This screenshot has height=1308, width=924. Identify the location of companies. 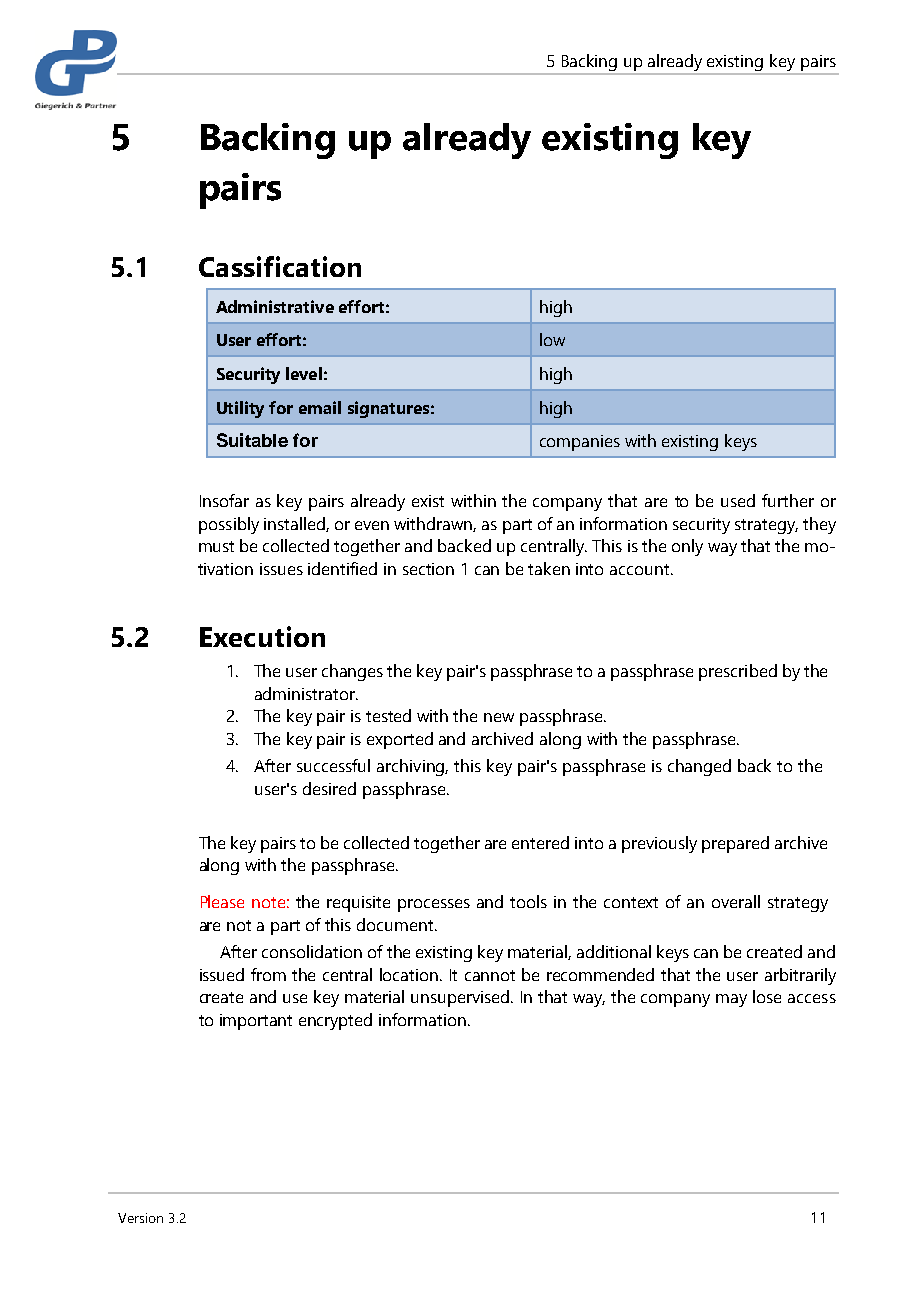
(580, 443).
